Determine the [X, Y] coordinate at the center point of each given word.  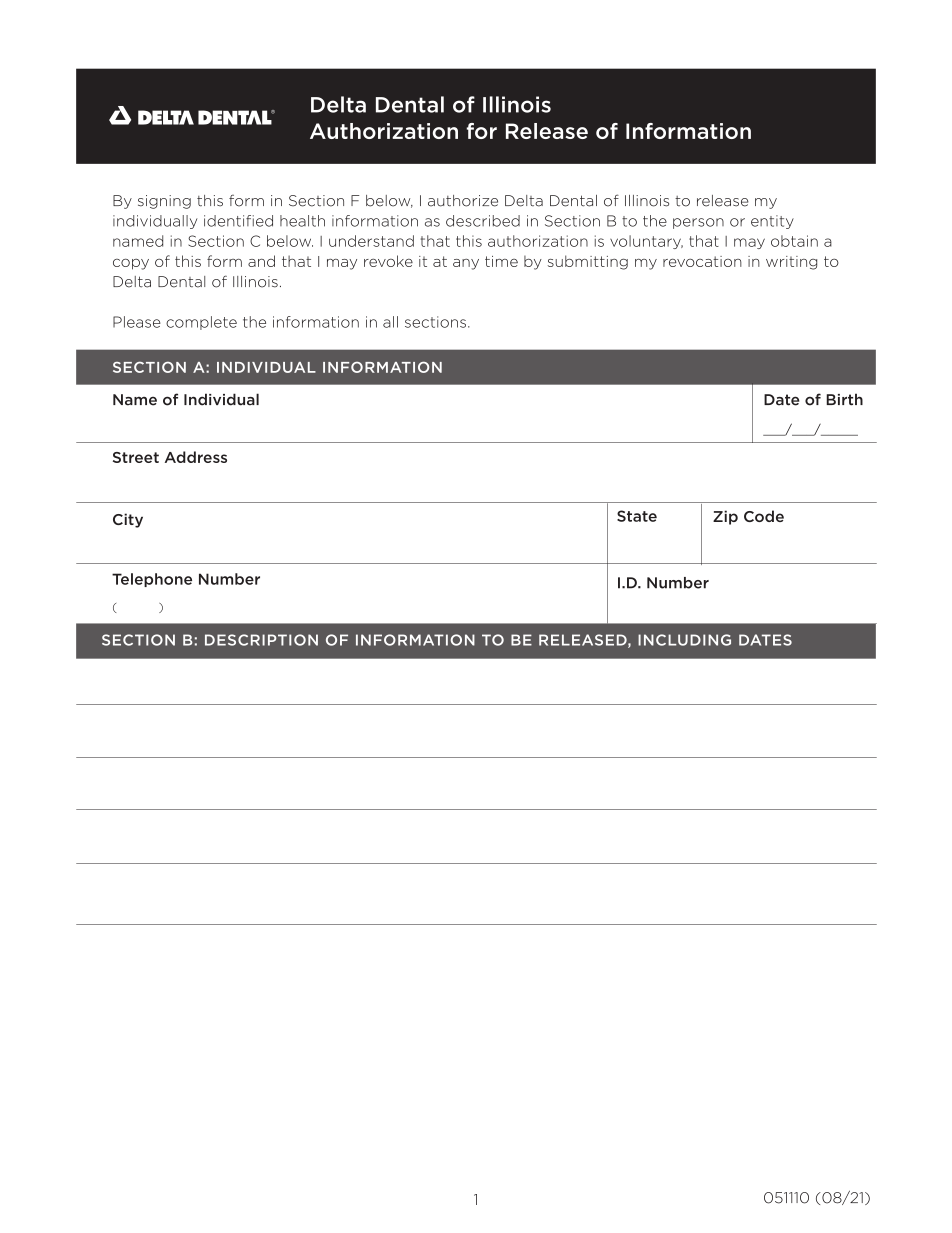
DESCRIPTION [261, 640]
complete [201, 323]
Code [764, 516]
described [483, 221]
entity [772, 222]
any [466, 264]
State [637, 516]
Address [196, 457]
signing [164, 202]
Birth [844, 399]
